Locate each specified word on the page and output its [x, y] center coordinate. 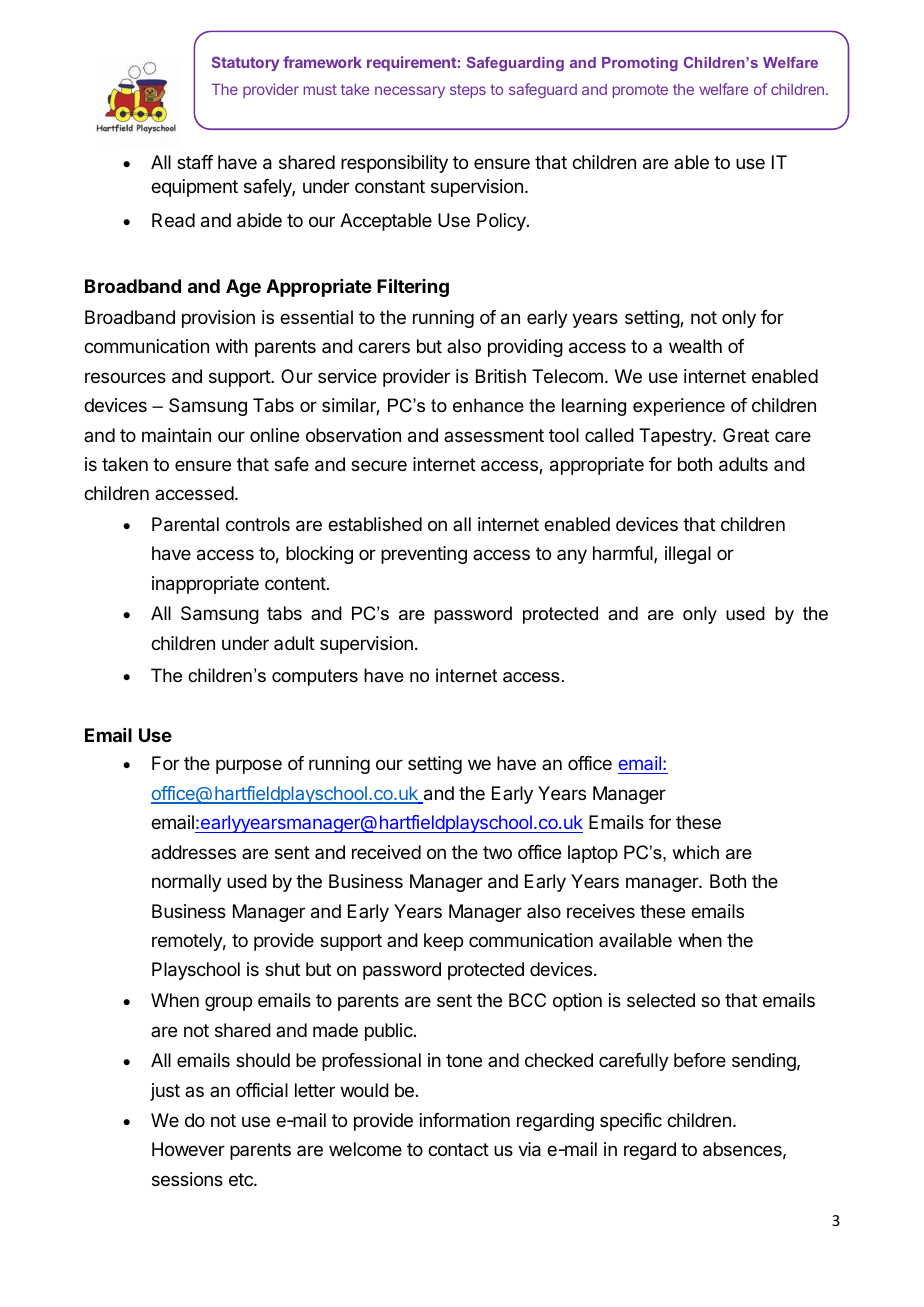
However [188, 1149]
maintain [176, 435]
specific [631, 1122]
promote [640, 91]
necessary [410, 92]
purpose [249, 766]
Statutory [245, 63]
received [386, 852]
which [695, 852]
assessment [494, 435]
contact [458, 1150]
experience [679, 407]
